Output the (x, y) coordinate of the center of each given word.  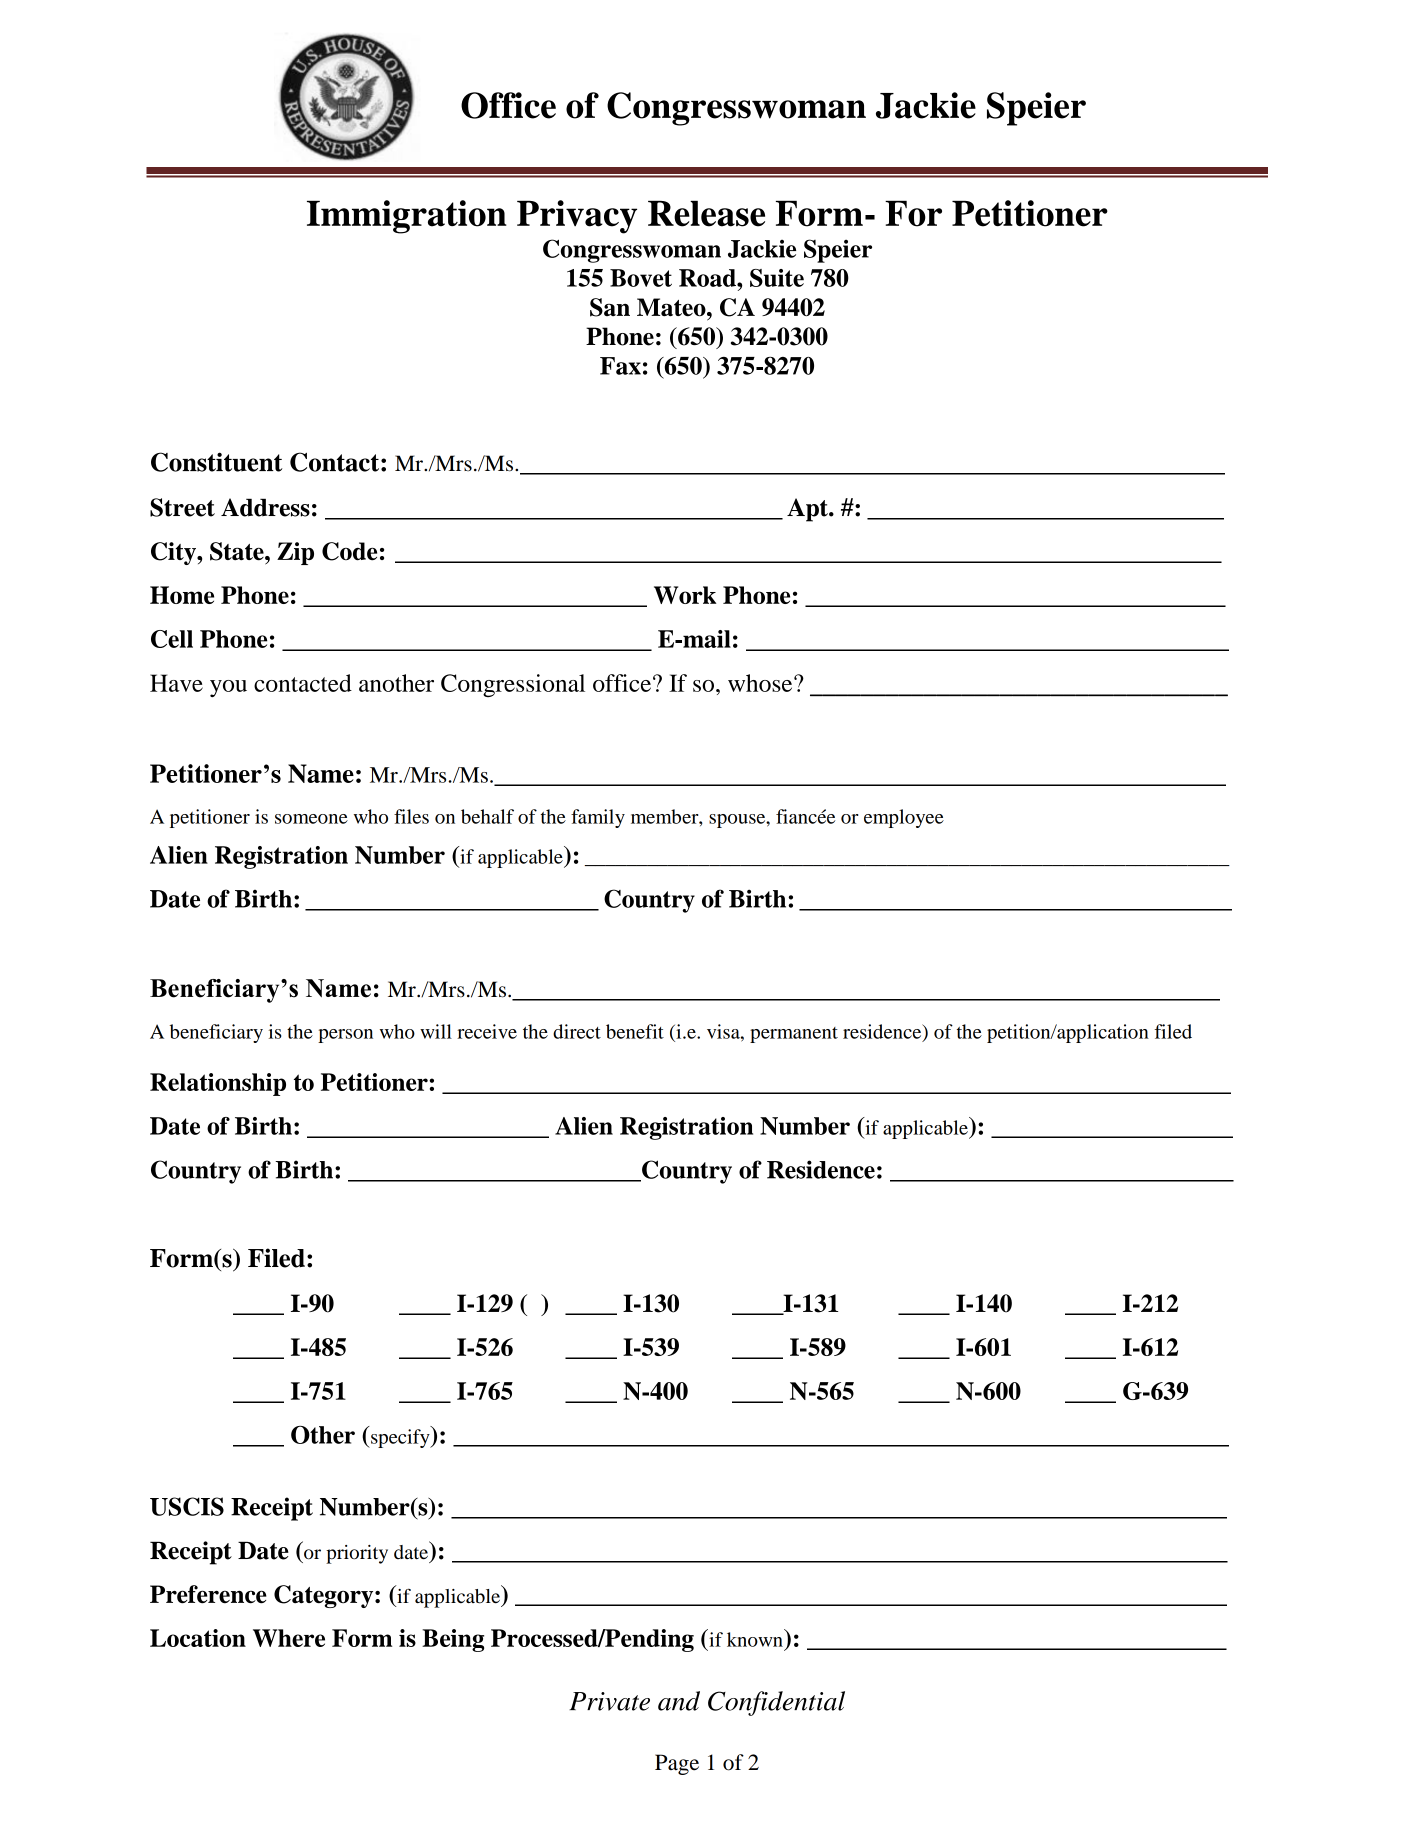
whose (761, 683)
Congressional (513, 685)
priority (357, 1554)
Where (289, 1638)
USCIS (187, 1506)
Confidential (776, 1703)
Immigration (407, 217)
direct (577, 1031)
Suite (777, 278)
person (345, 1036)
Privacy (577, 217)
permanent (794, 1035)
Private (609, 1701)
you (228, 688)
